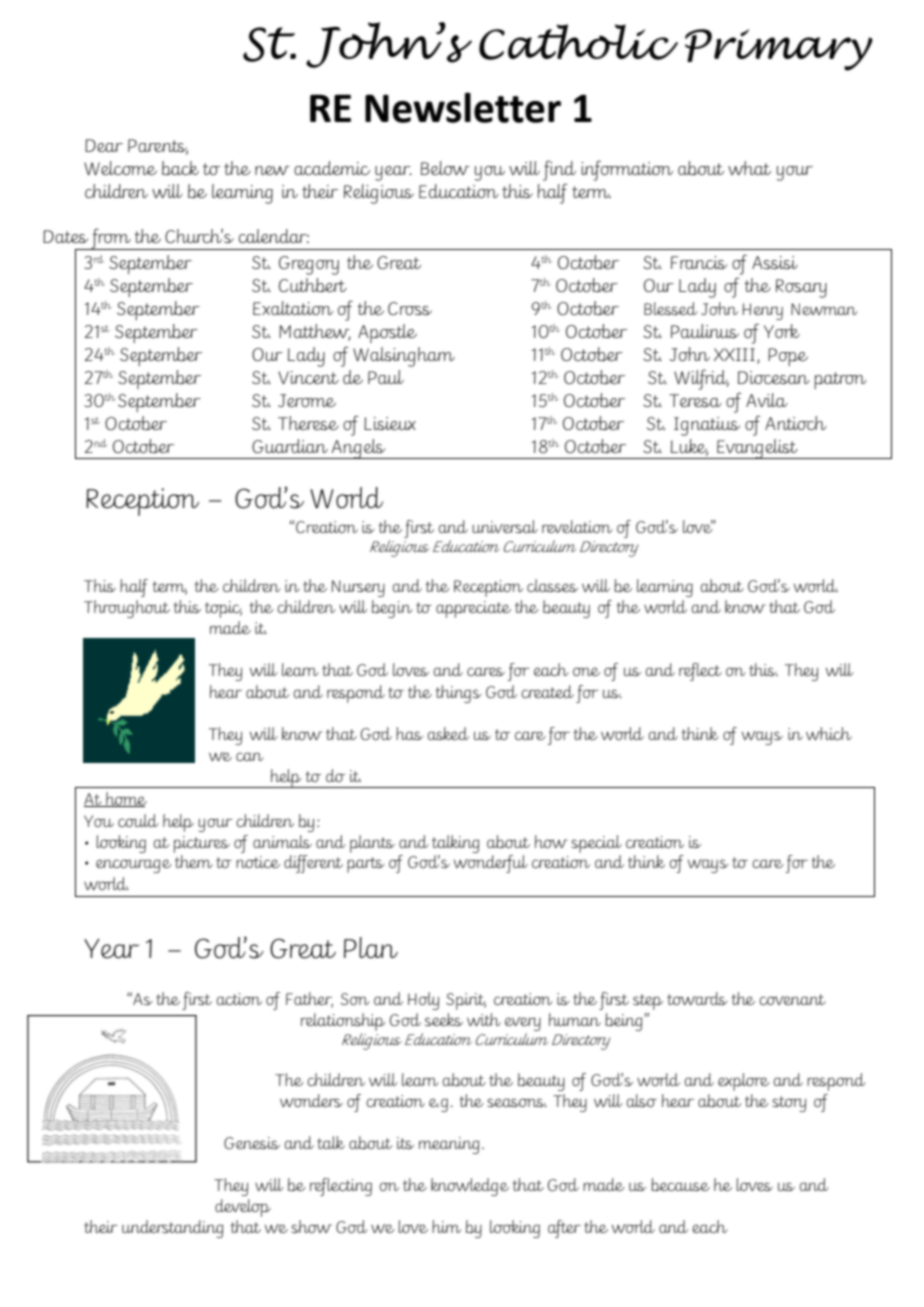 The height and width of the document is (1307, 924). Describe the element at coordinates (250, 756) in the document. I see `can` at that location.
